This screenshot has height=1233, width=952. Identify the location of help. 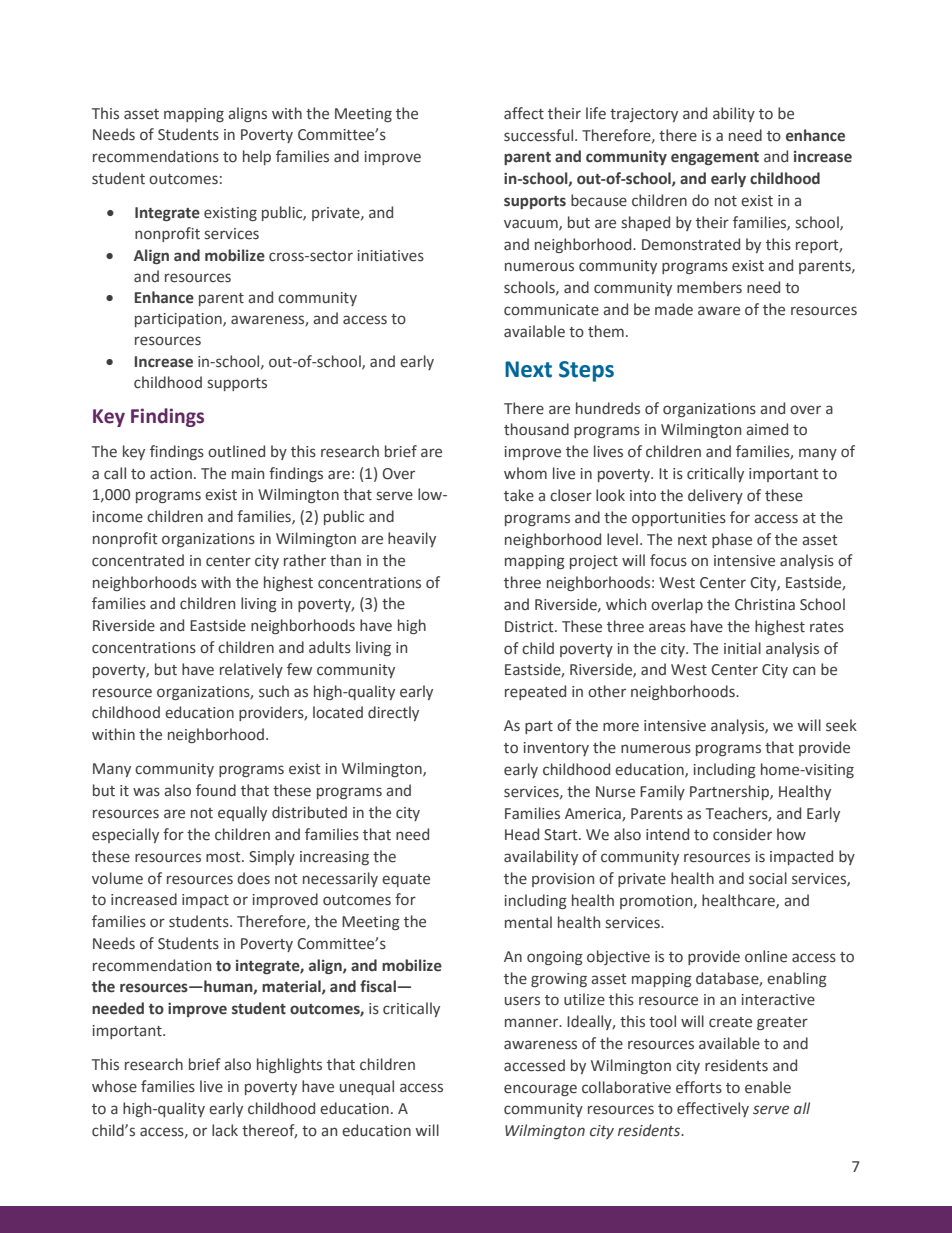
(257, 157).
